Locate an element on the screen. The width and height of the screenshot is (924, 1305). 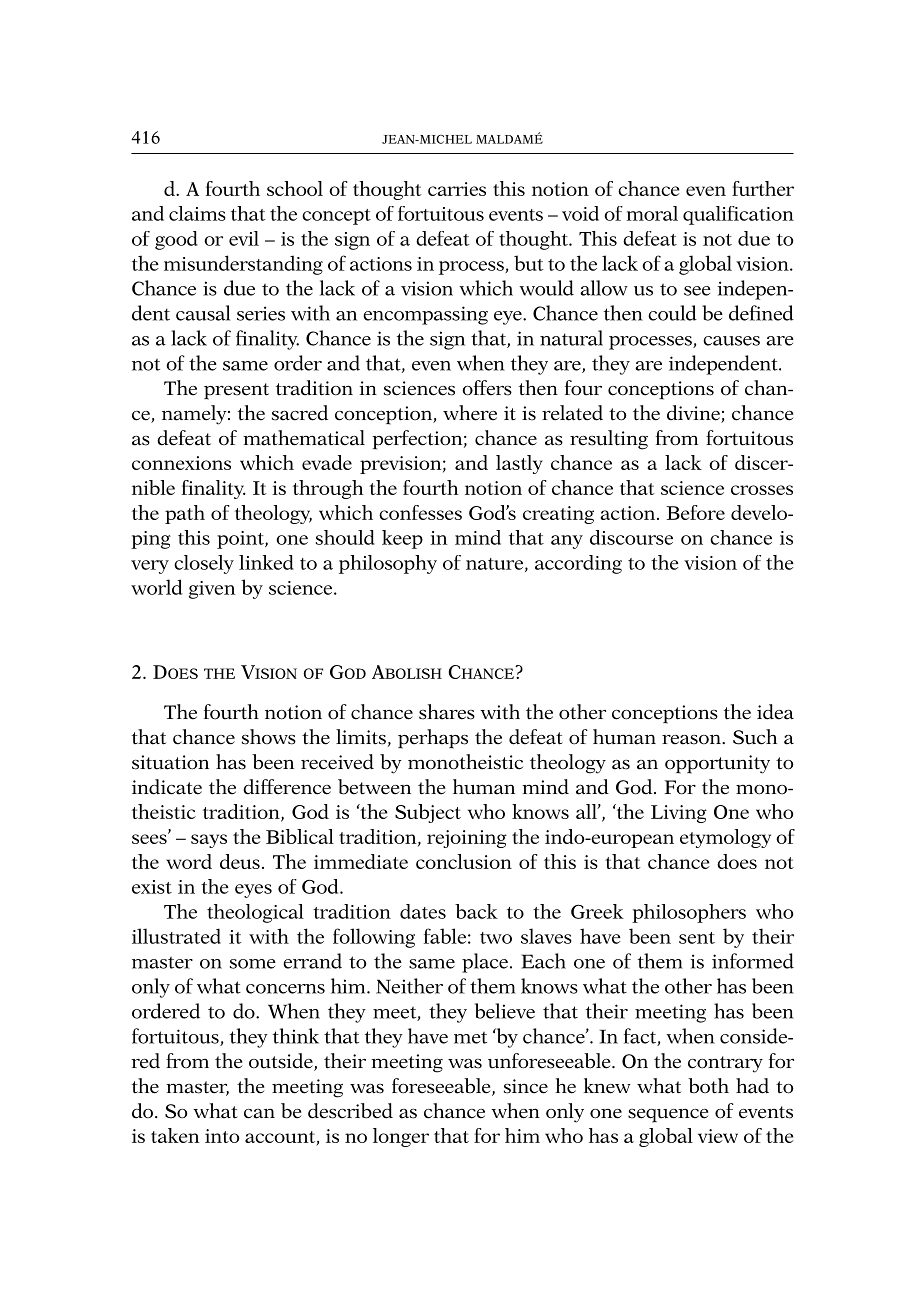
divine is located at coordinates (694, 414).
